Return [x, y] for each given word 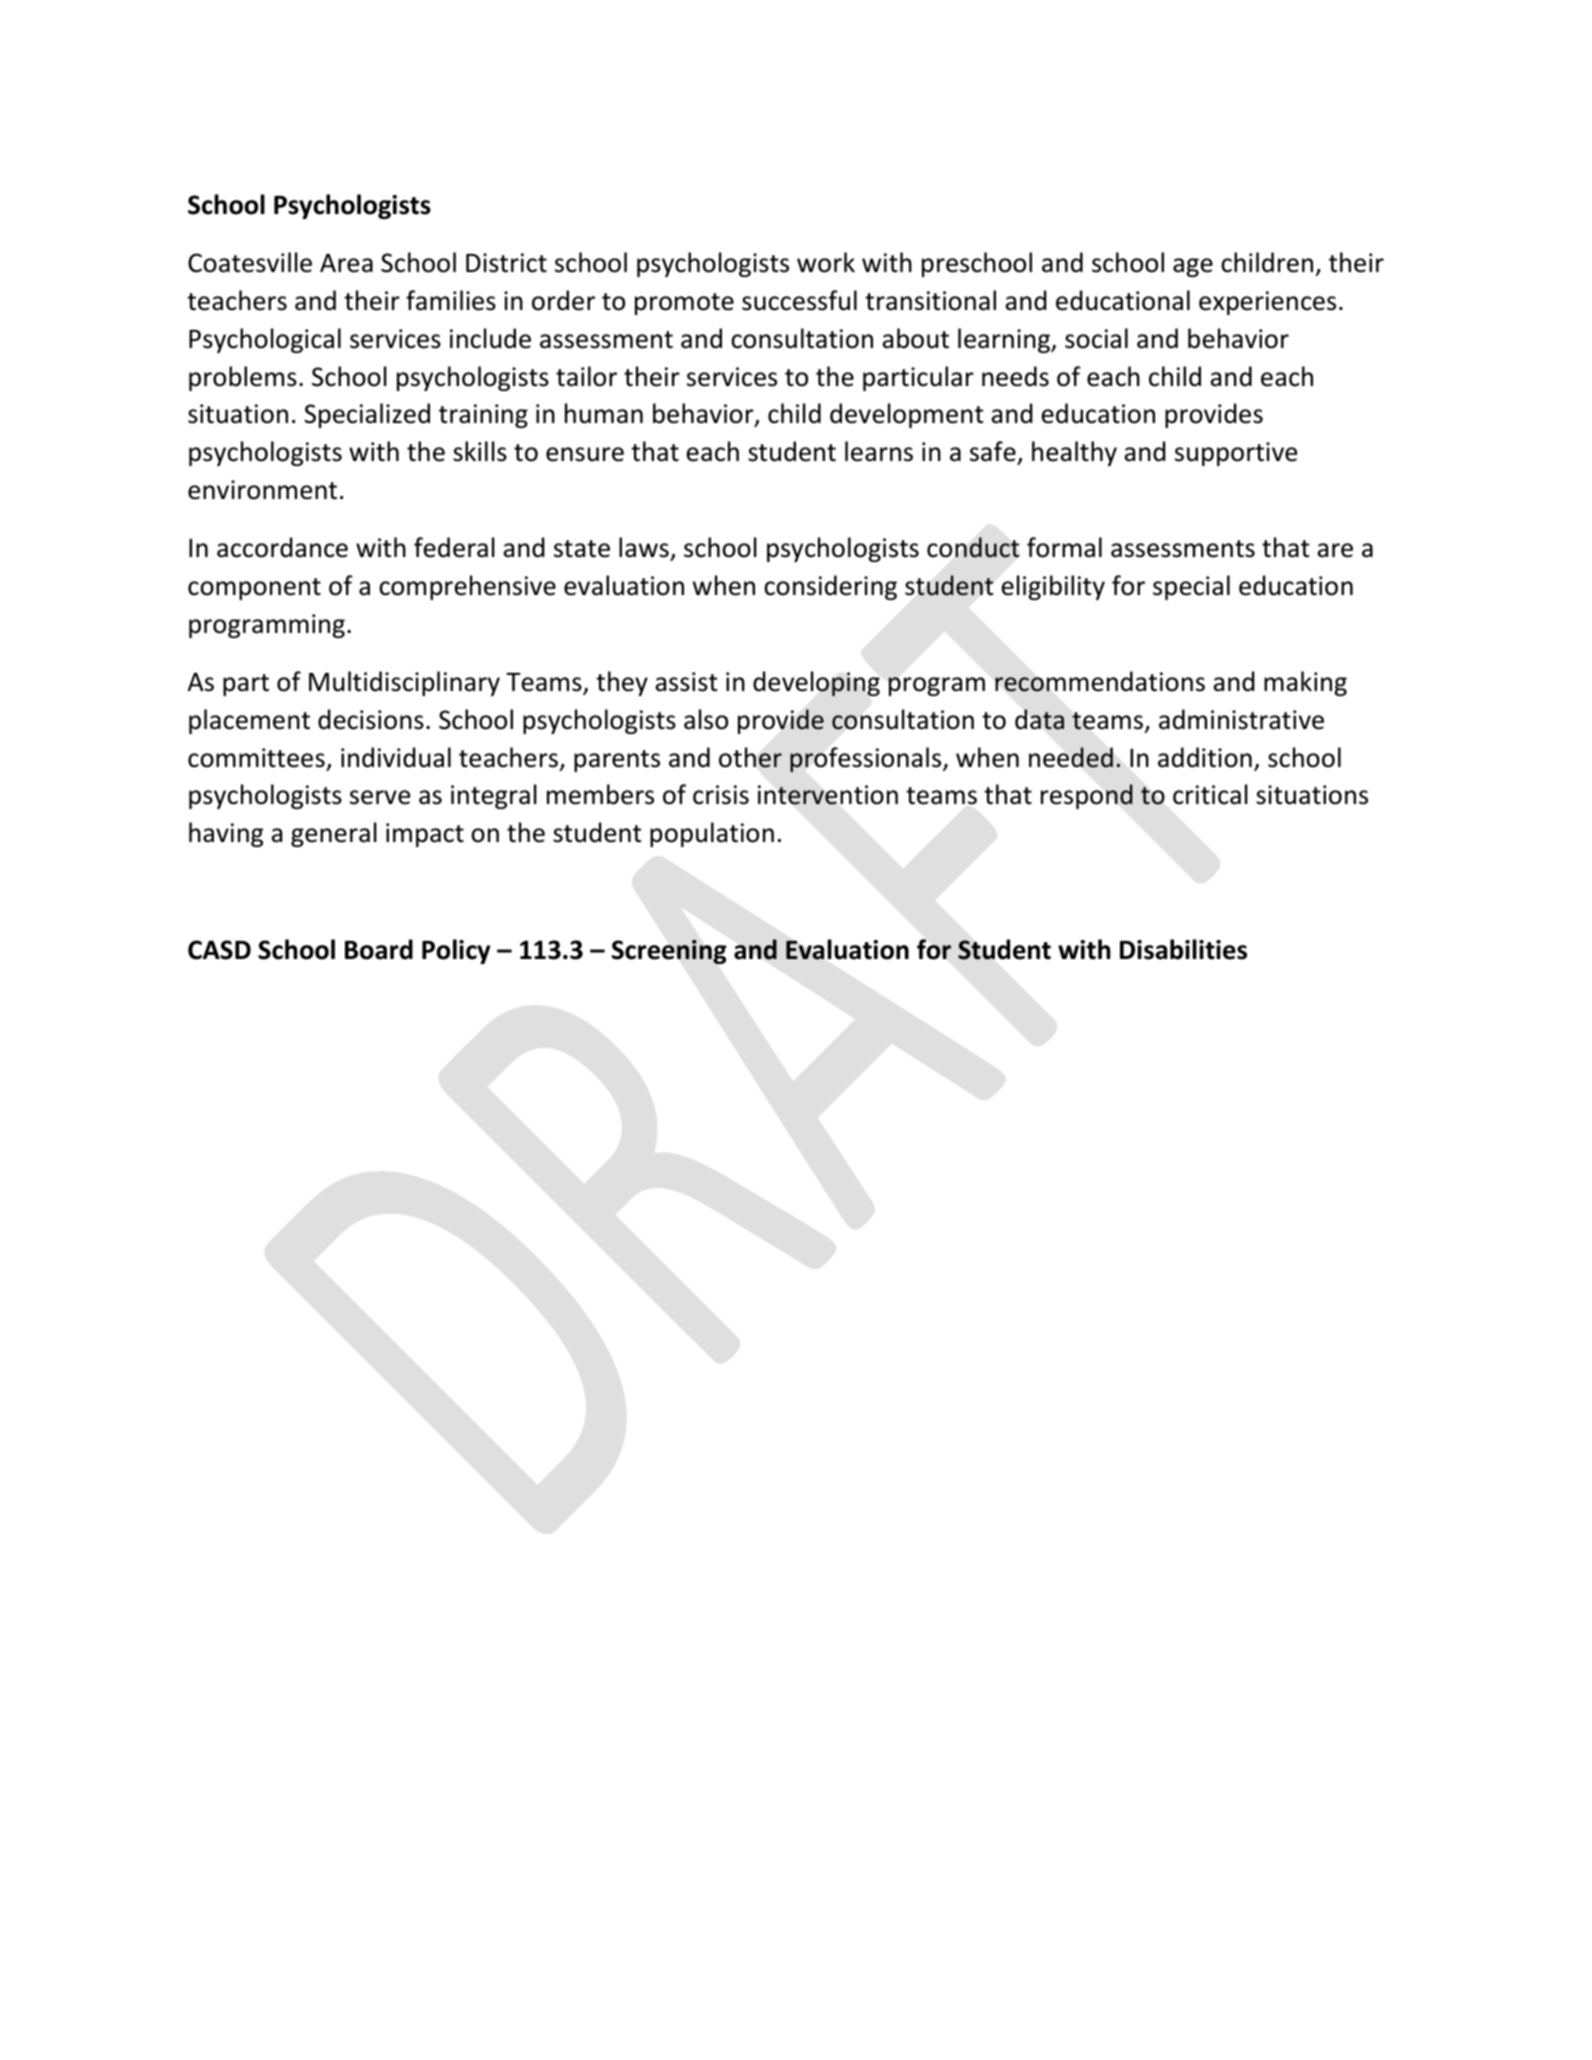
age [1193, 267]
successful [799, 300]
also [706, 719]
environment [262, 490]
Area [346, 263]
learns [879, 451]
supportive [1236, 454]
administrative [1241, 719]
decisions [371, 719]
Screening [669, 952]
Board [379, 949]
